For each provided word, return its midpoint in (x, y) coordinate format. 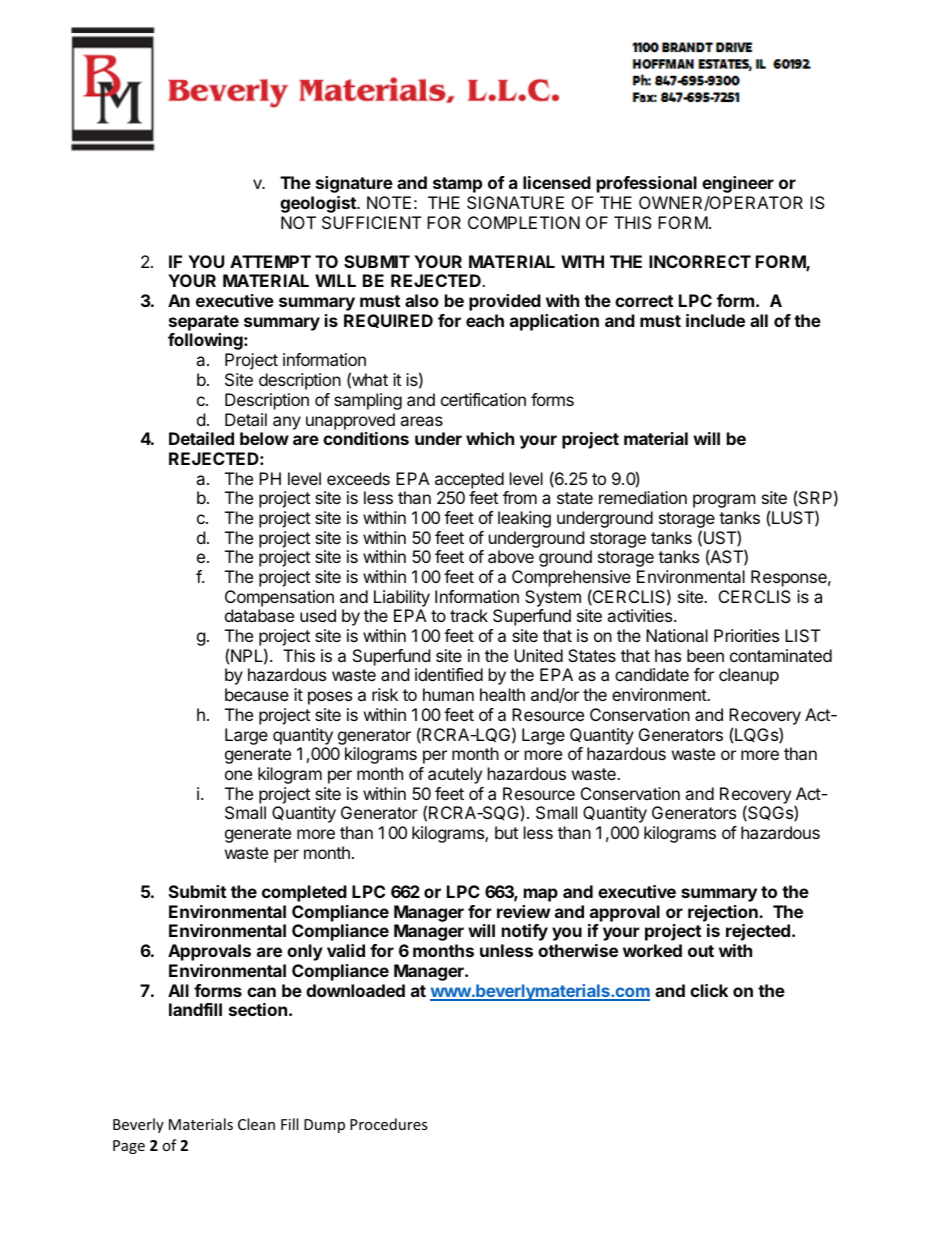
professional (647, 184)
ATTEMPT (270, 261)
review (523, 911)
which (490, 438)
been (705, 655)
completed (304, 893)
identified (449, 674)
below (264, 438)
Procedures (389, 1124)
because (257, 694)
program (724, 501)
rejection (724, 913)
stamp (457, 185)
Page (129, 1147)
